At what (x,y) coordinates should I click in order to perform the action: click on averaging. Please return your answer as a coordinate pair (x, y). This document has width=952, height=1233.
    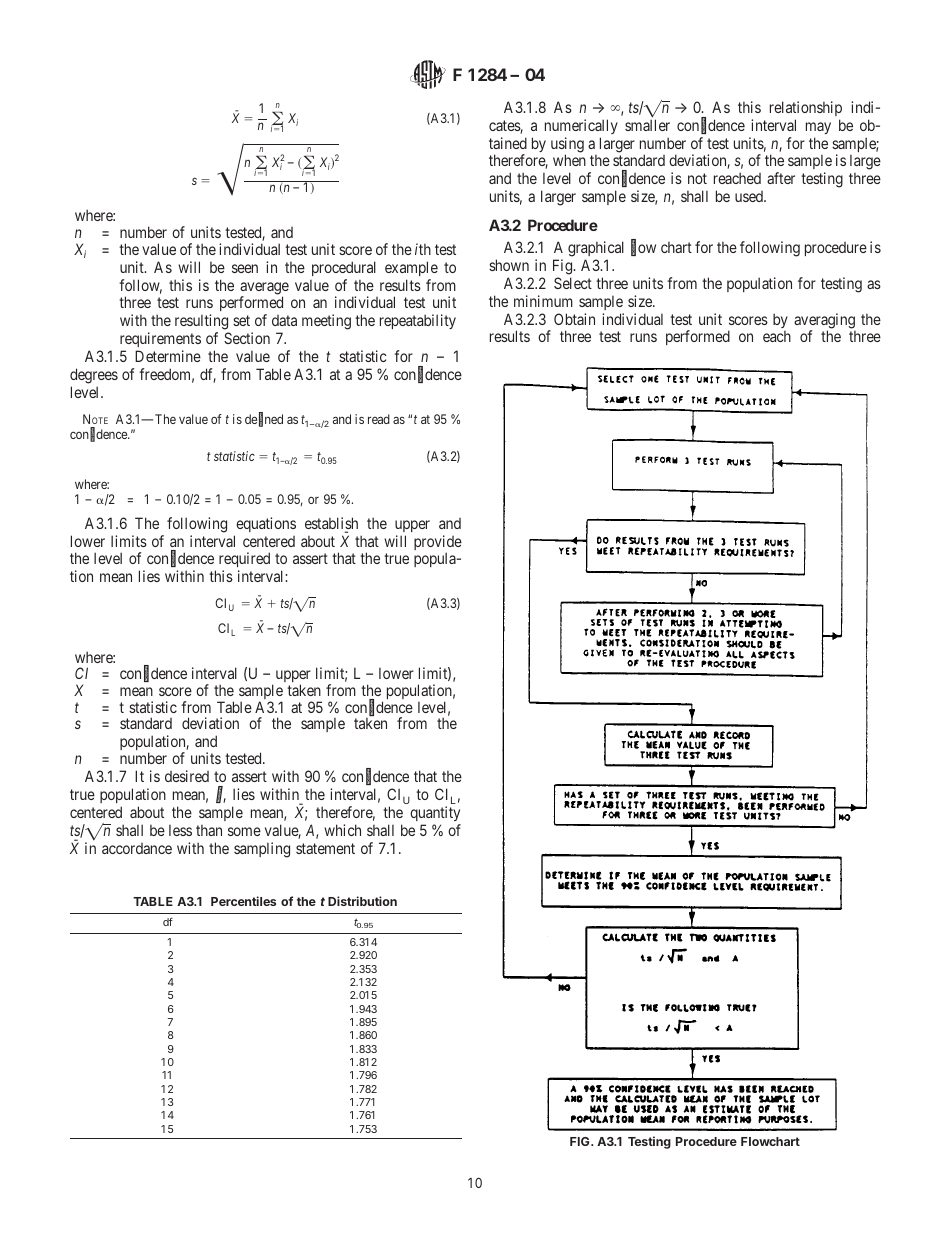
    Looking at the image, I should click on (824, 322).
